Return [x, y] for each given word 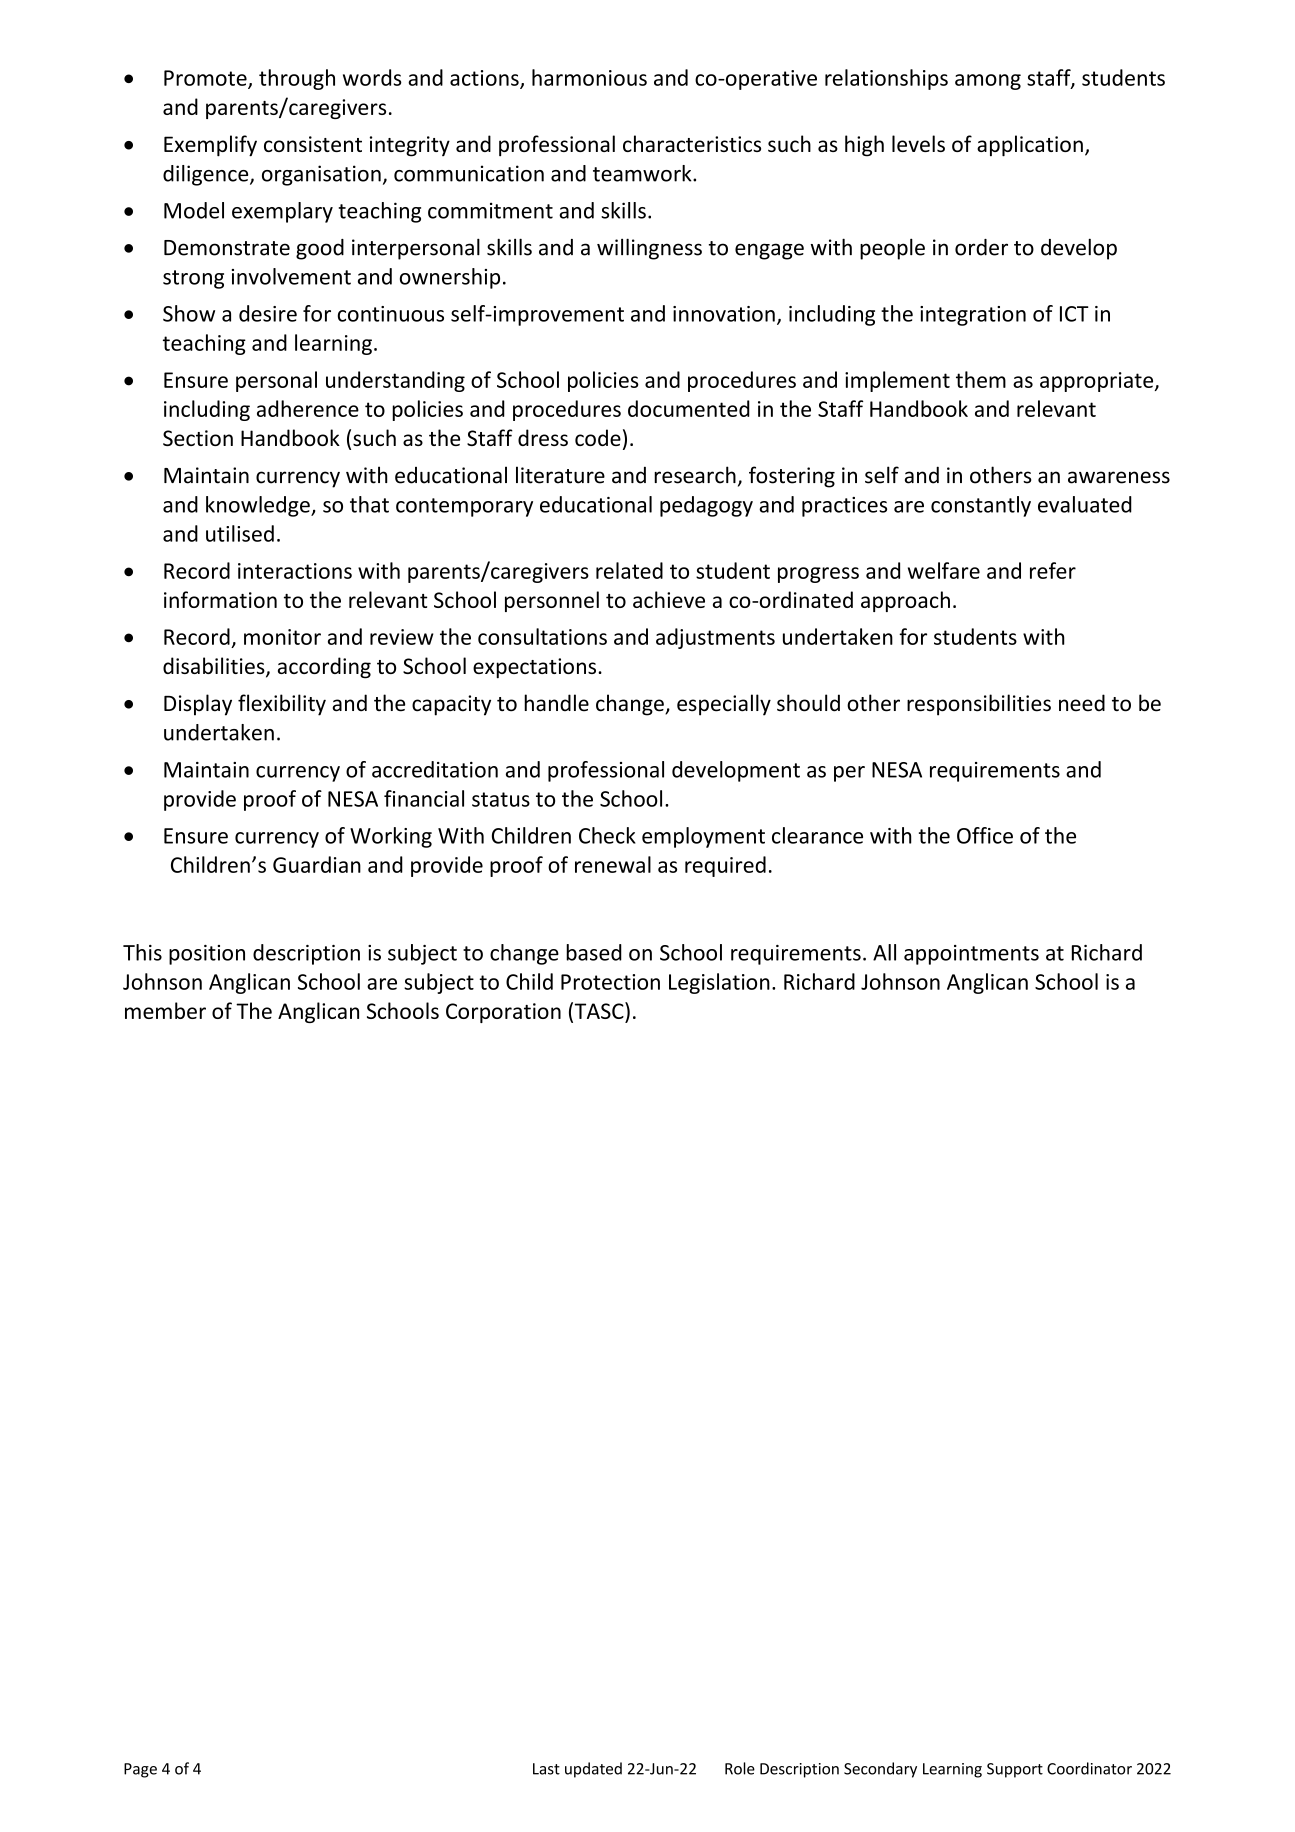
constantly [981, 506]
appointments [971, 955]
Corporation [503, 1013]
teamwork [643, 173]
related [629, 570]
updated [593, 1770]
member [165, 1010]
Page [140, 1770]
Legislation [719, 983]
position [207, 955]
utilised [240, 533]
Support [1015, 1770]
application [1030, 146]
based [594, 952]
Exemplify [210, 146]
